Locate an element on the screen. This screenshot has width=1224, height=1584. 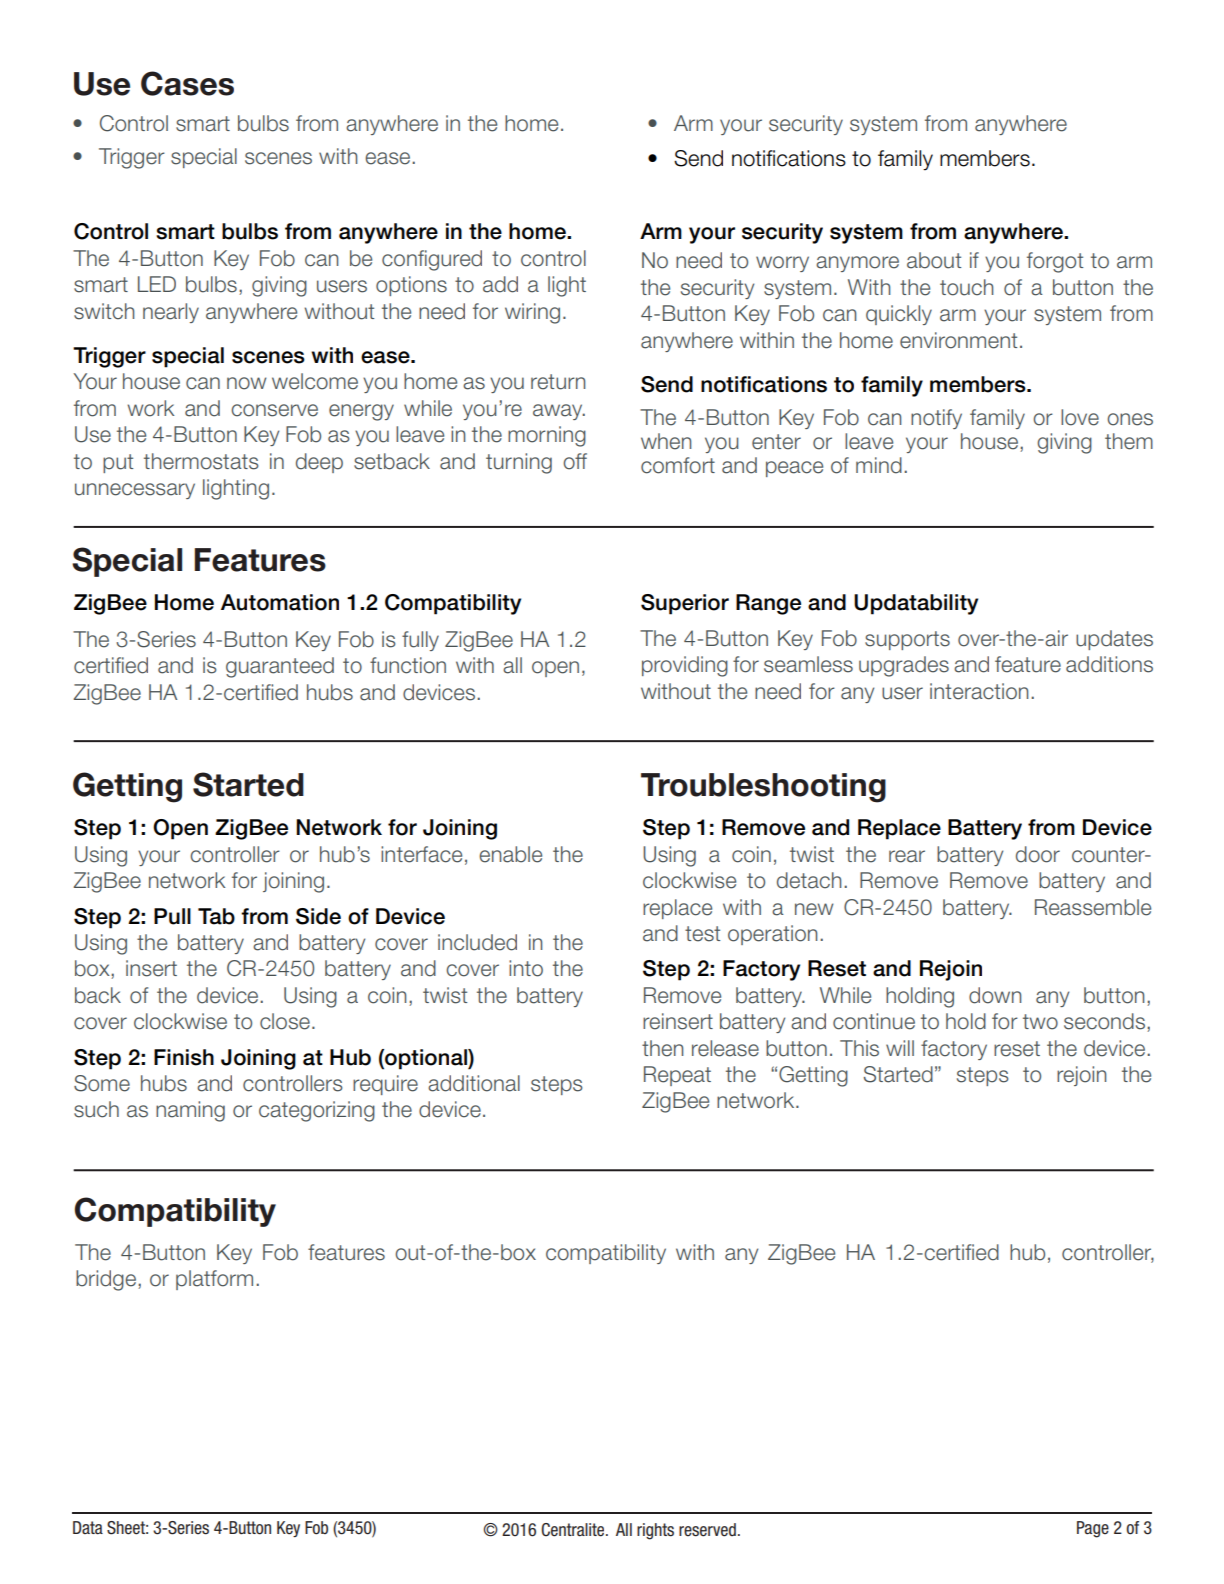
door is located at coordinates (1038, 854).
